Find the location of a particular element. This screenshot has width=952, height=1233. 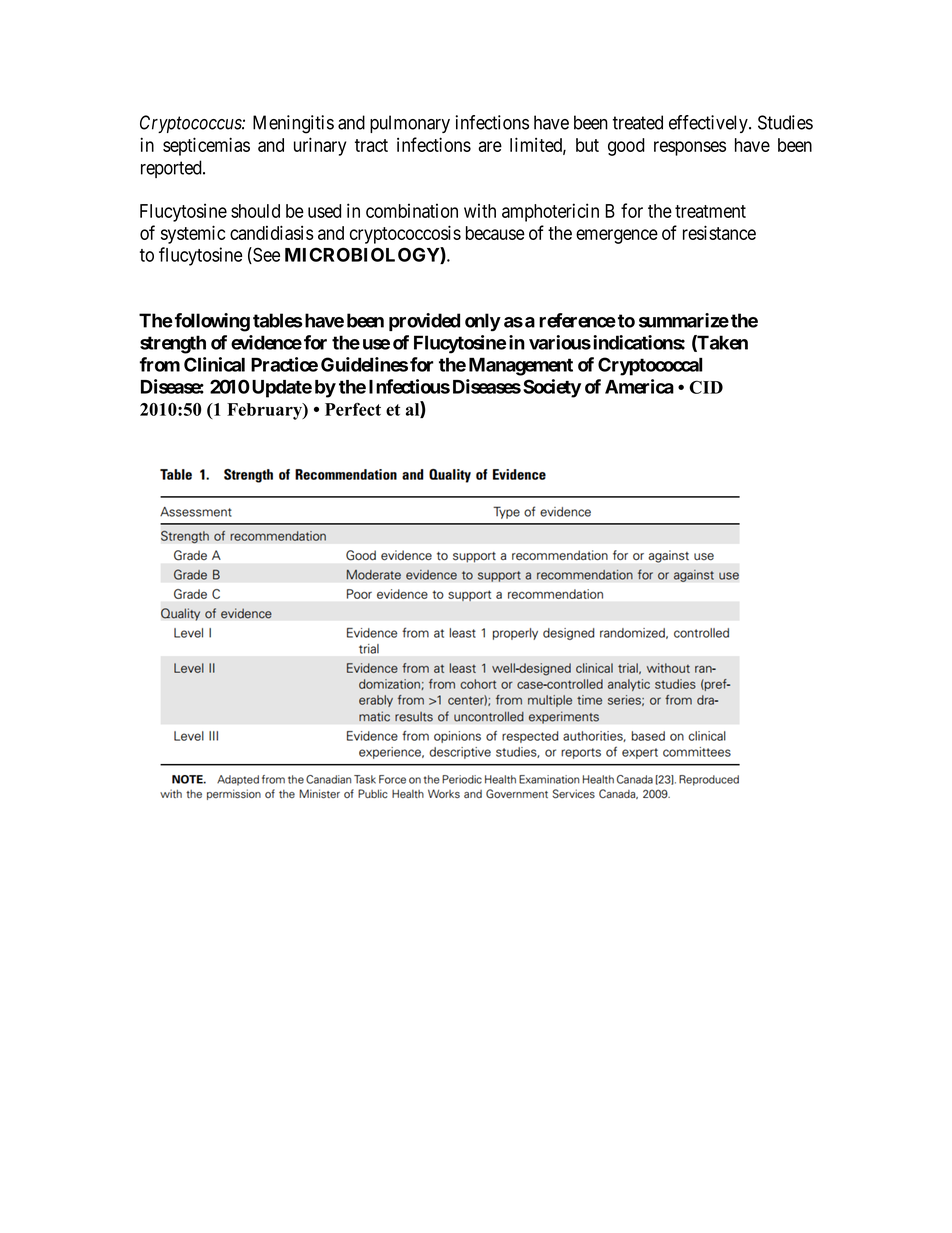

resistance is located at coordinates (719, 232).
